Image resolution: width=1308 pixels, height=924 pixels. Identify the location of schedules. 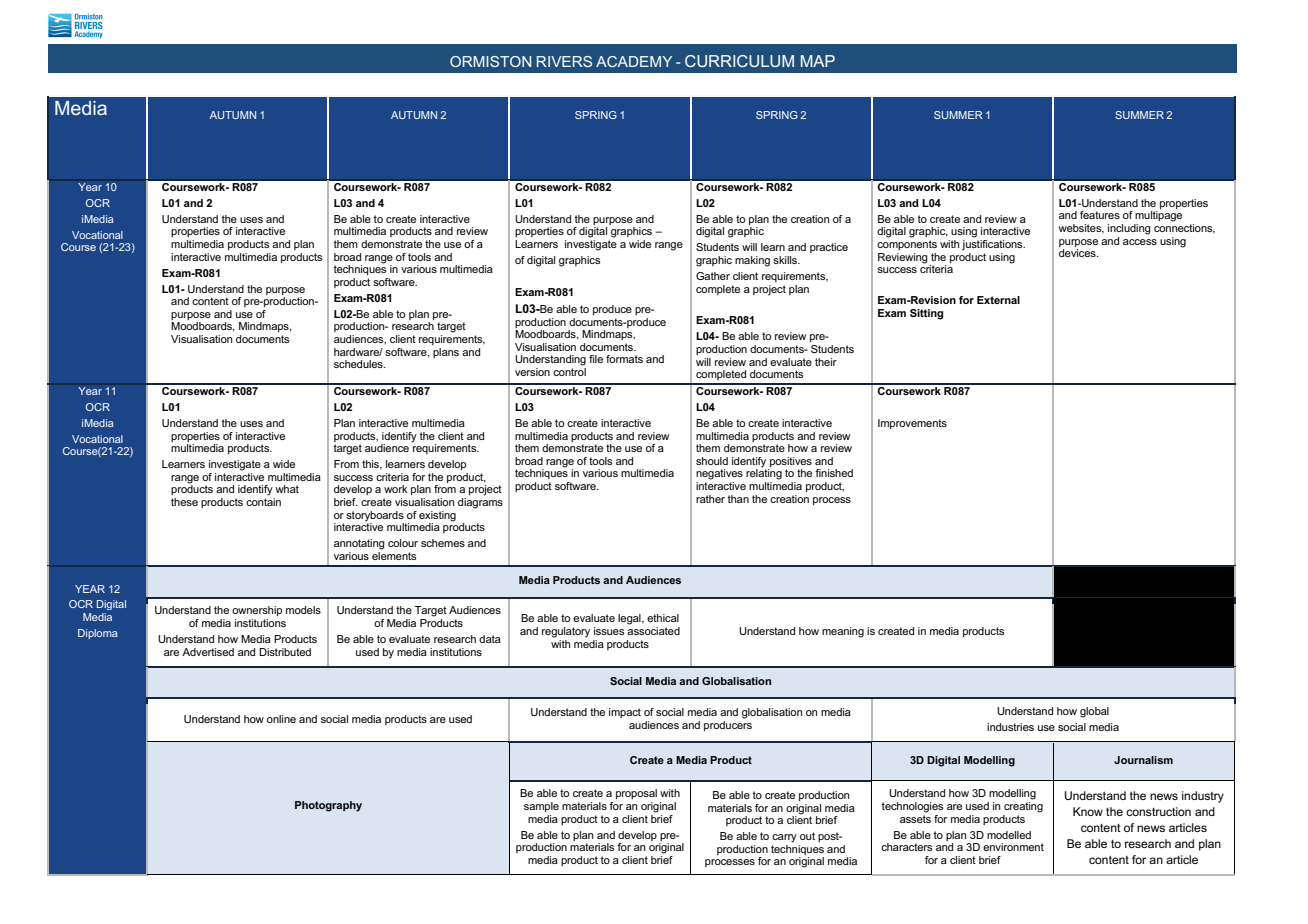
(359, 364).
